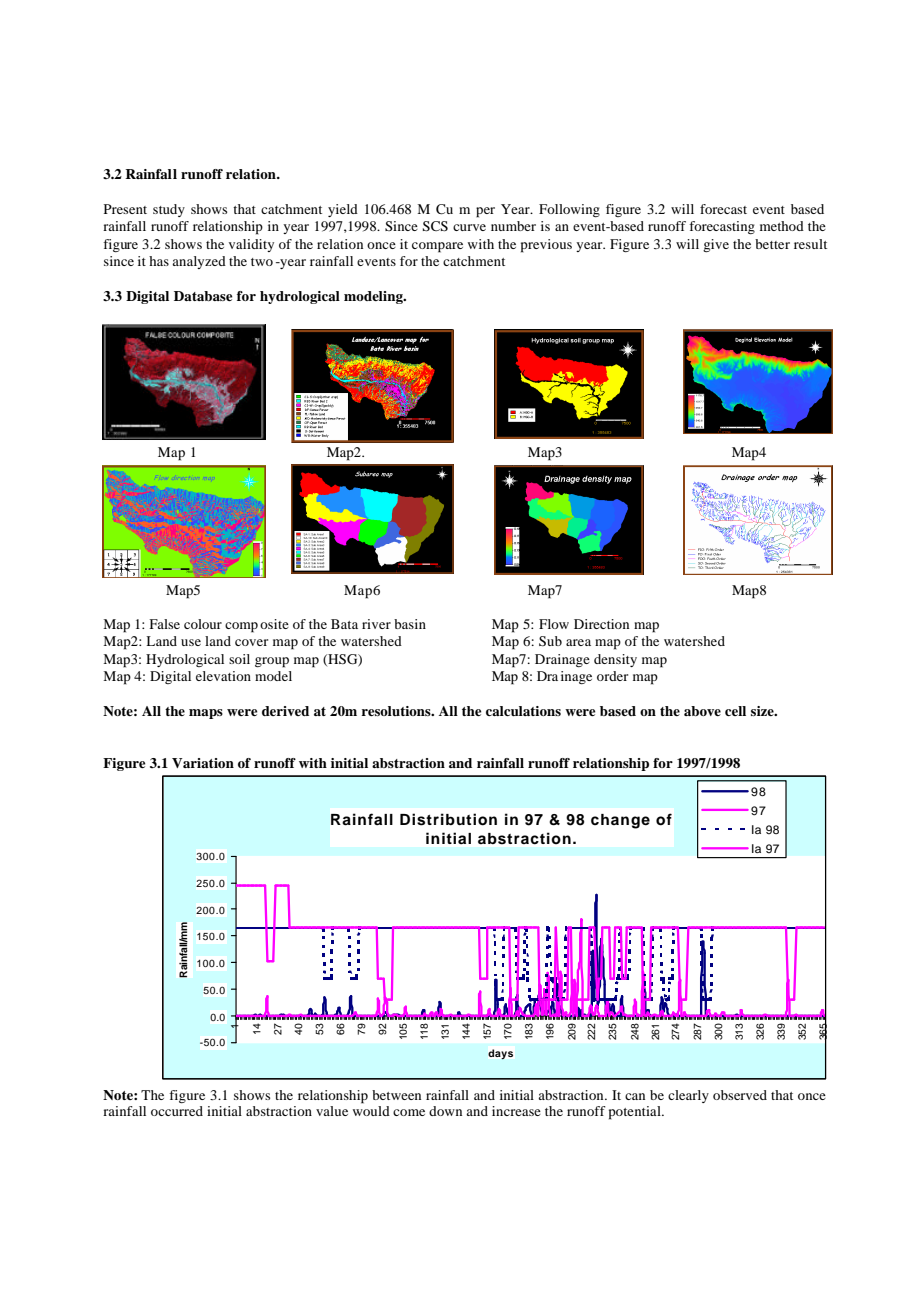  I want to click on curve, so click(469, 227).
